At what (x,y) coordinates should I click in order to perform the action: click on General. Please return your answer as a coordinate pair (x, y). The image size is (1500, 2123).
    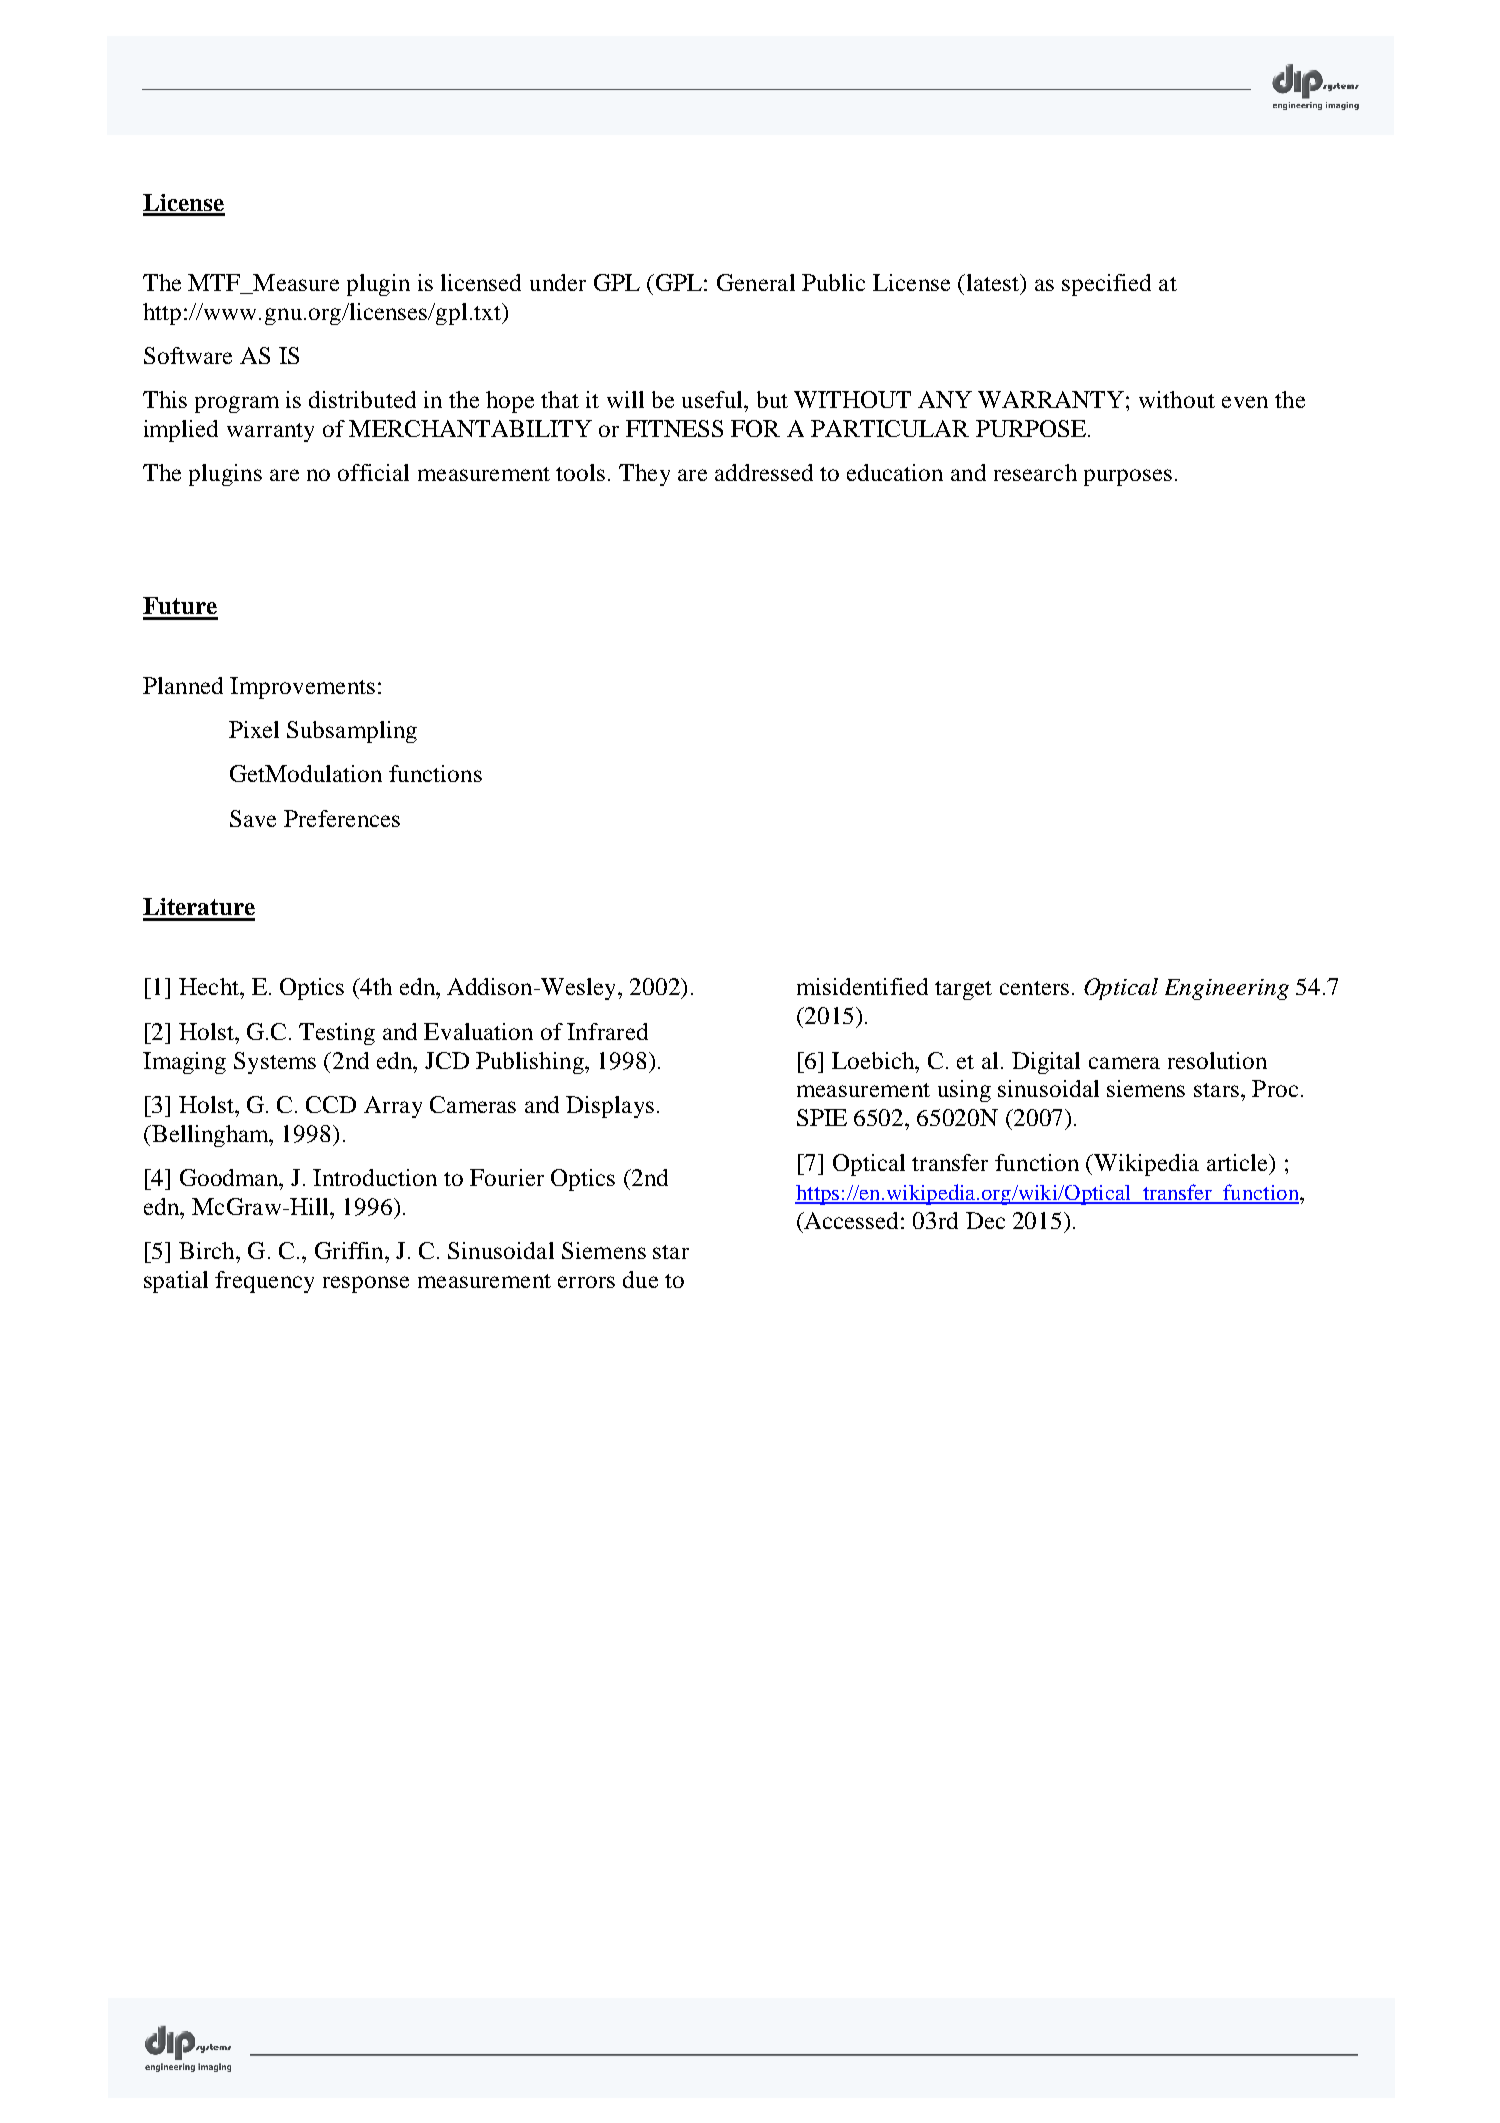
    Looking at the image, I should click on (756, 282).
